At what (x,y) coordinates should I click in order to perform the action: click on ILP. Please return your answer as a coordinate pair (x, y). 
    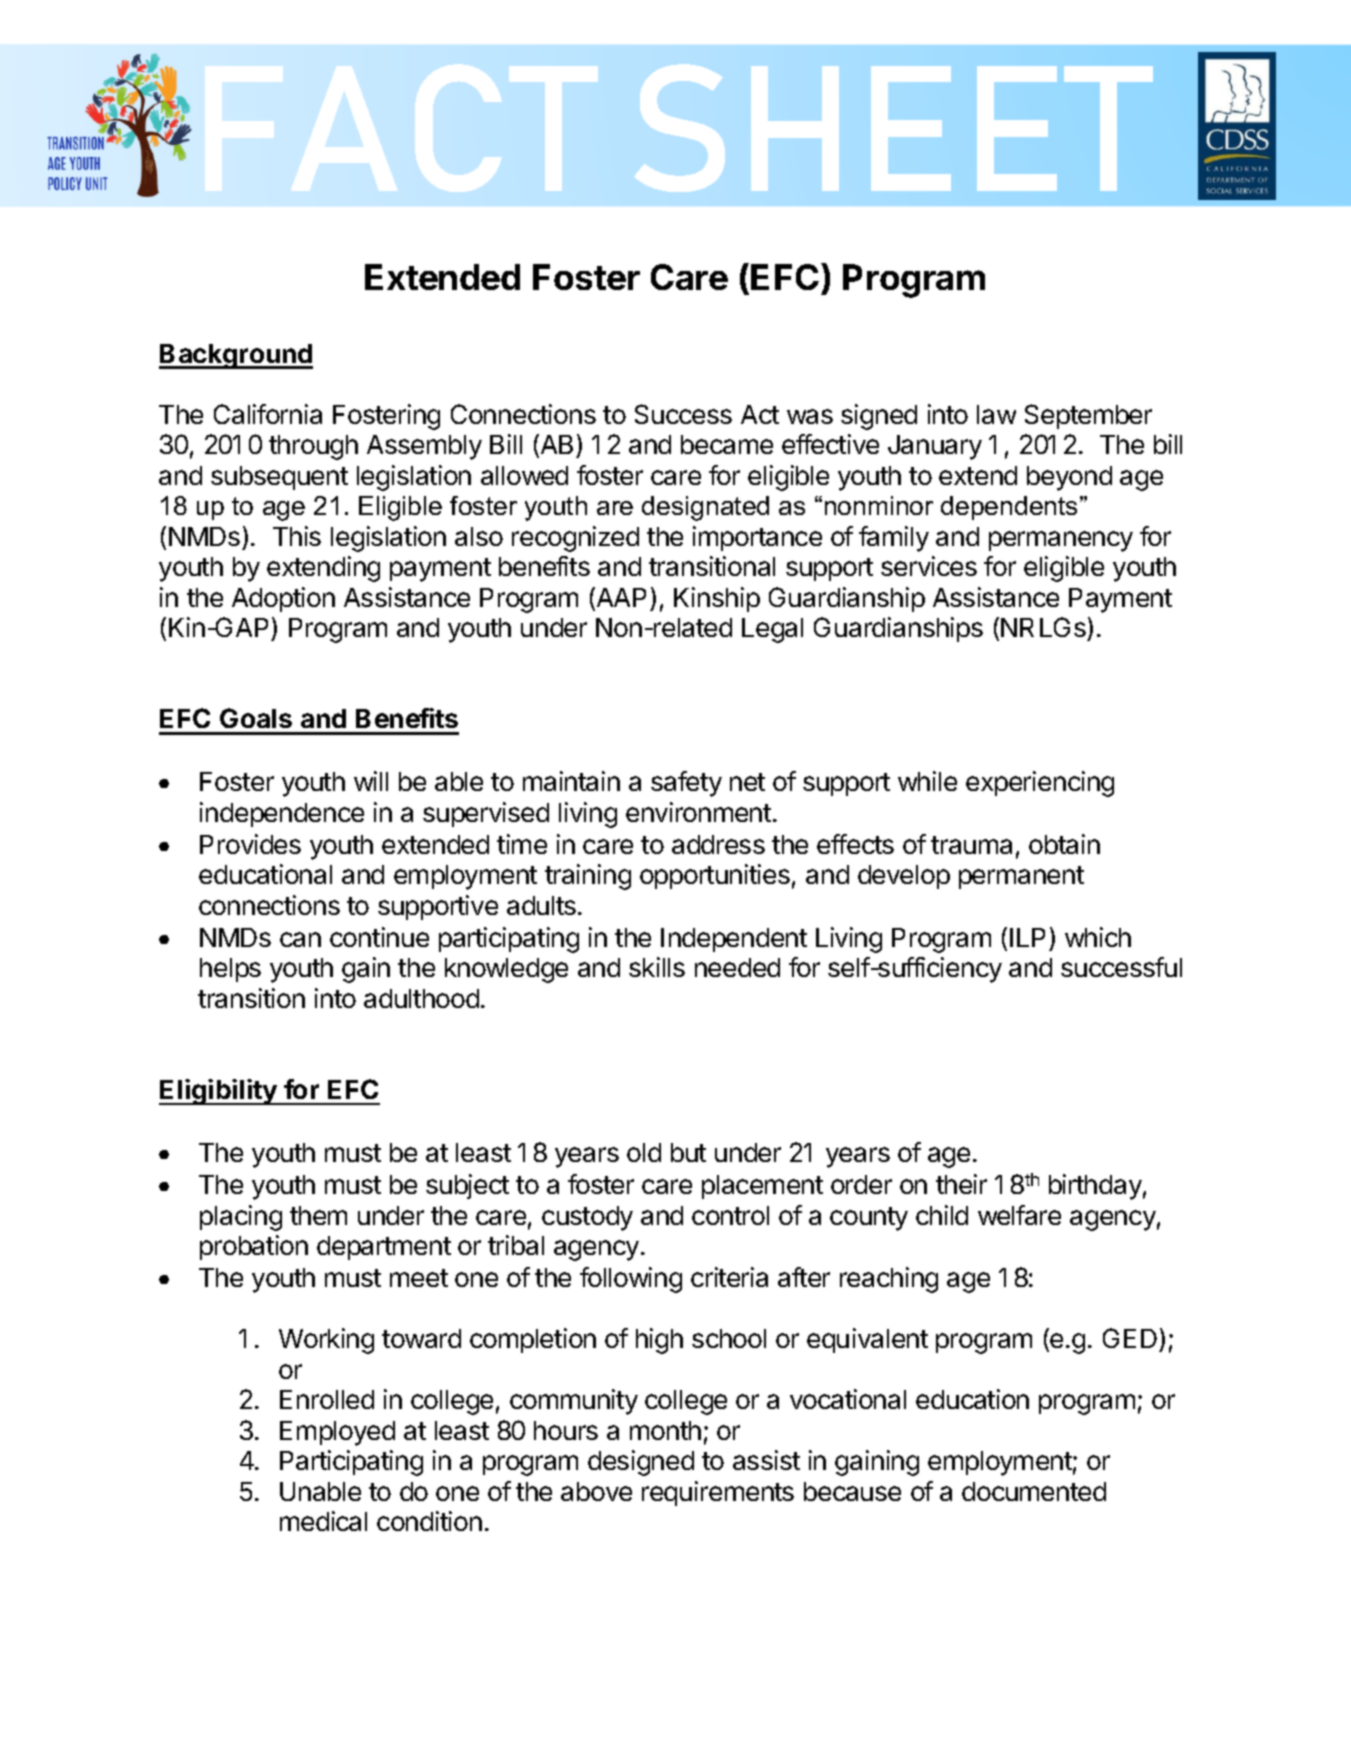
    Looking at the image, I should click on (1027, 937).
